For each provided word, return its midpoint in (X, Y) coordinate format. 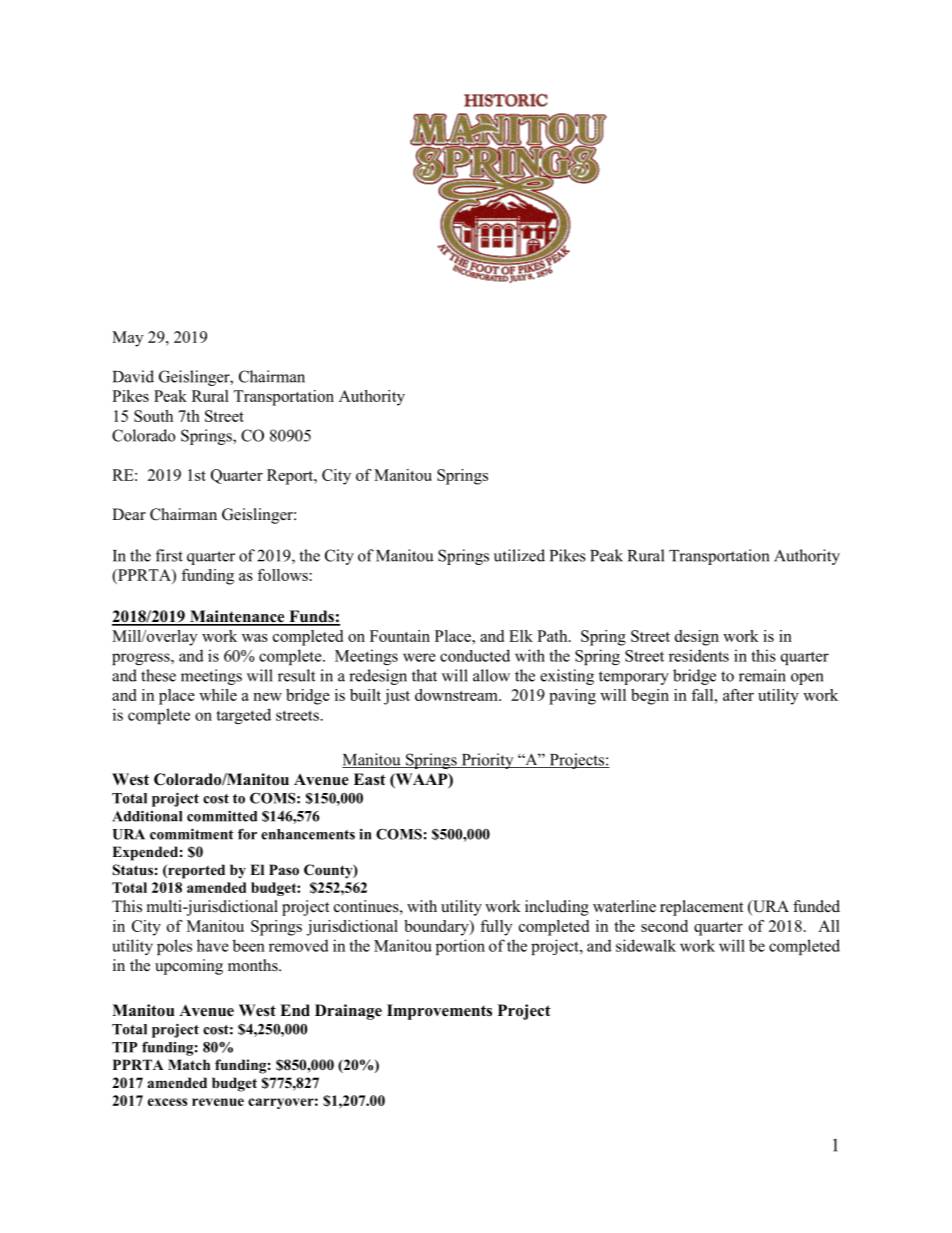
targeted (243, 716)
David (133, 376)
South (153, 416)
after (738, 695)
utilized (519, 555)
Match (189, 1064)
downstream (457, 695)
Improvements (439, 1012)
